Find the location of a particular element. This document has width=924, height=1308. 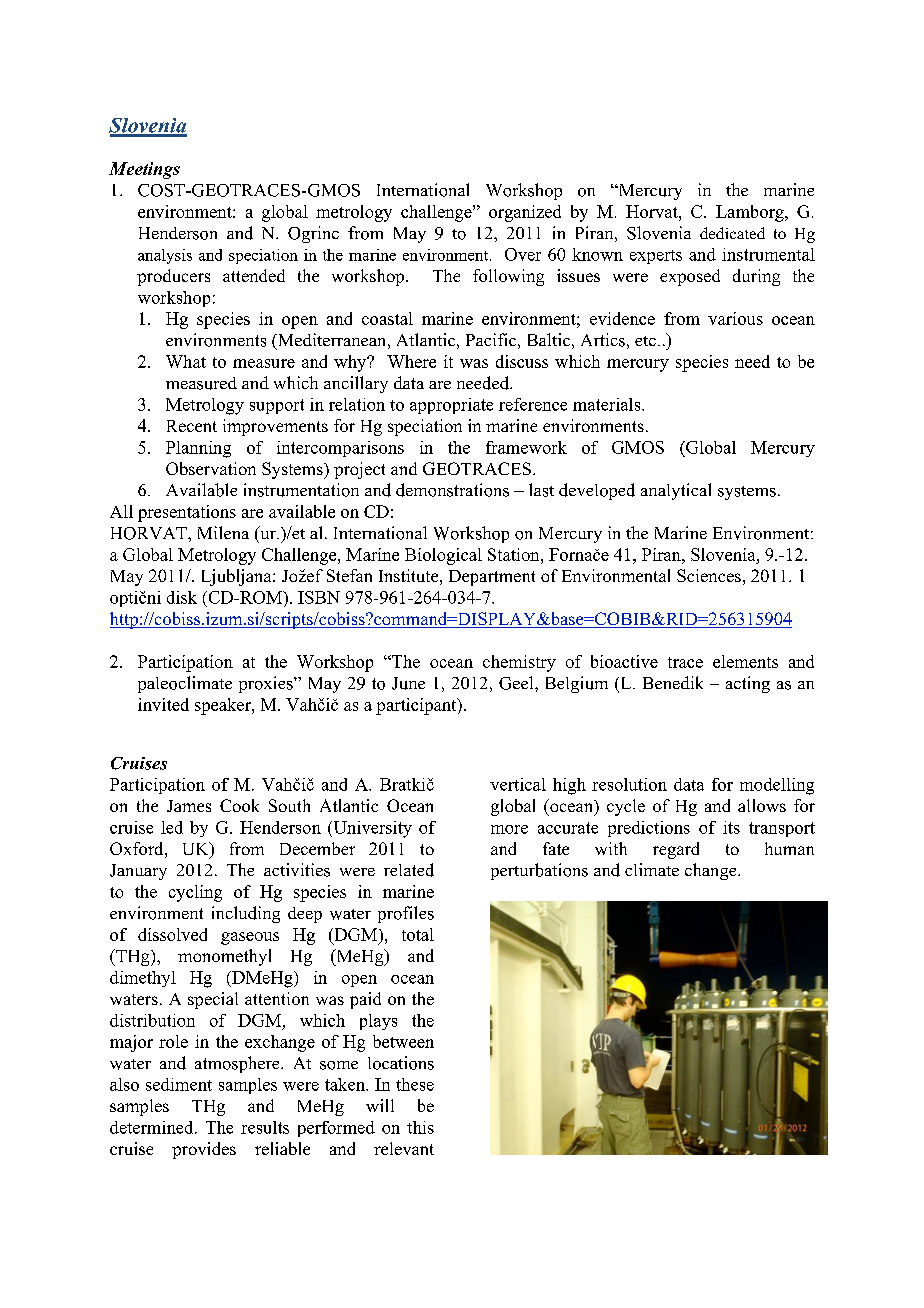

provides is located at coordinates (204, 1150).
